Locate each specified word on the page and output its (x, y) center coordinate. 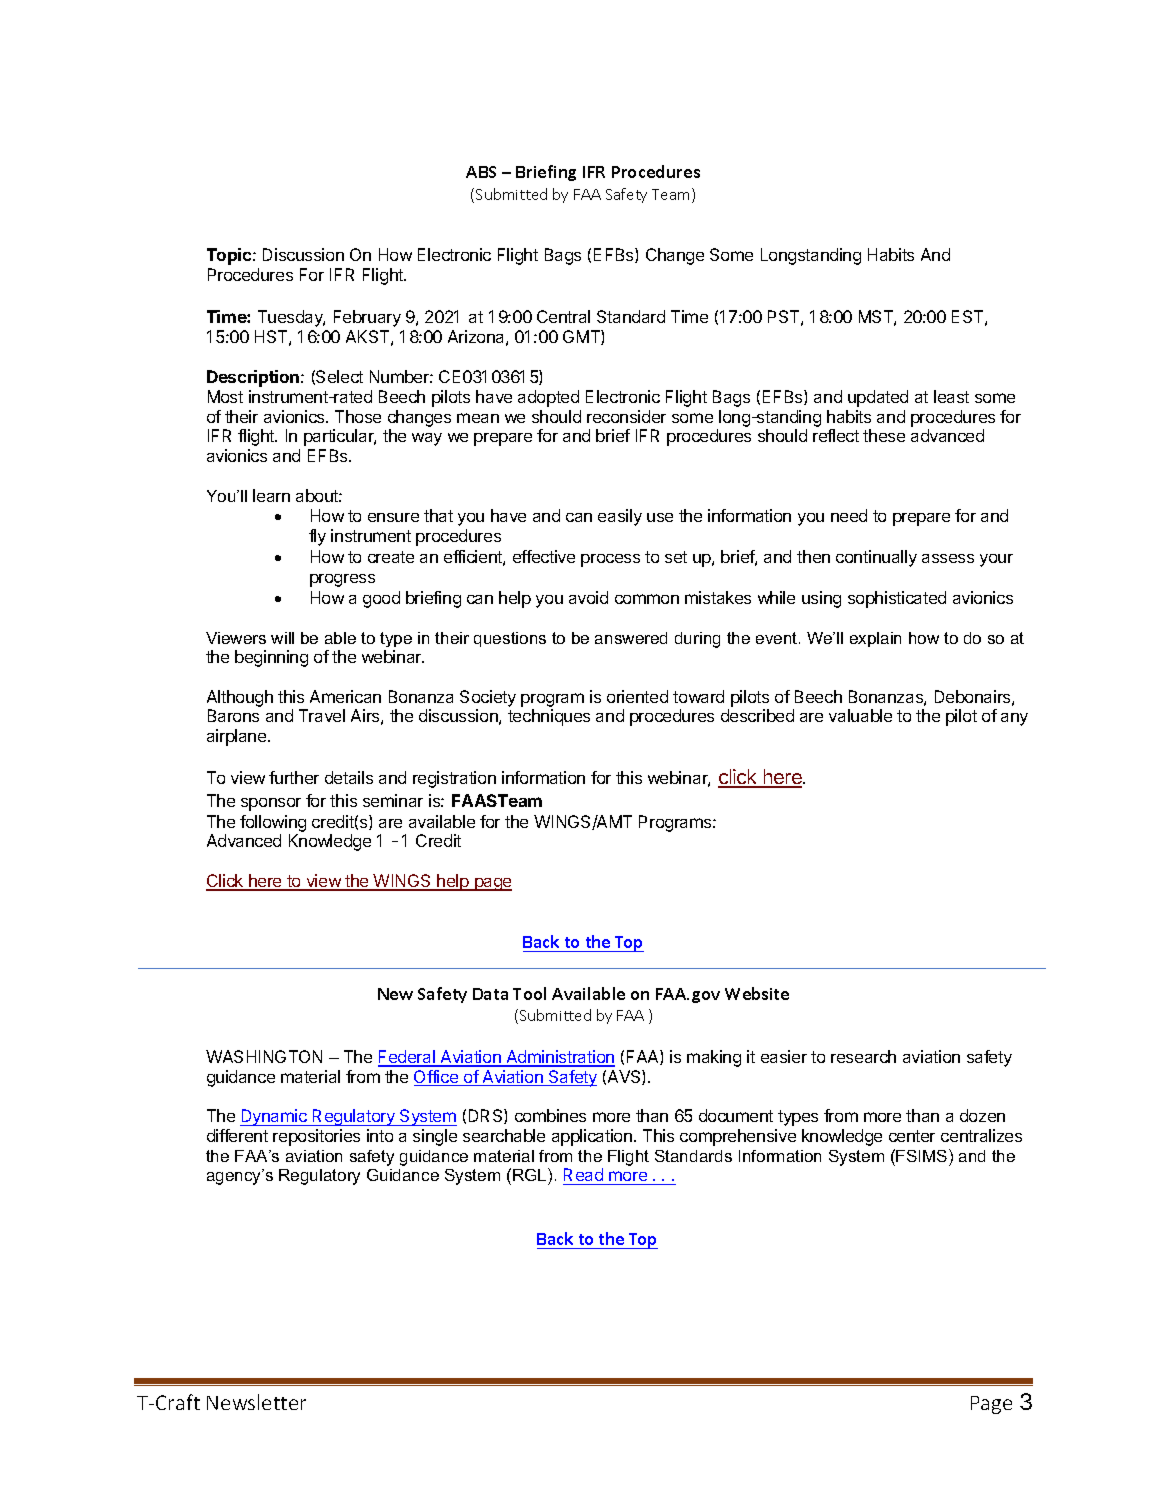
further (294, 777)
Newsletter (256, 1402)
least (951, 396)
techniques (549, 717)
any (1014, 719)
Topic (230, 256)
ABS (481, 172)
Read (584, 1176)
